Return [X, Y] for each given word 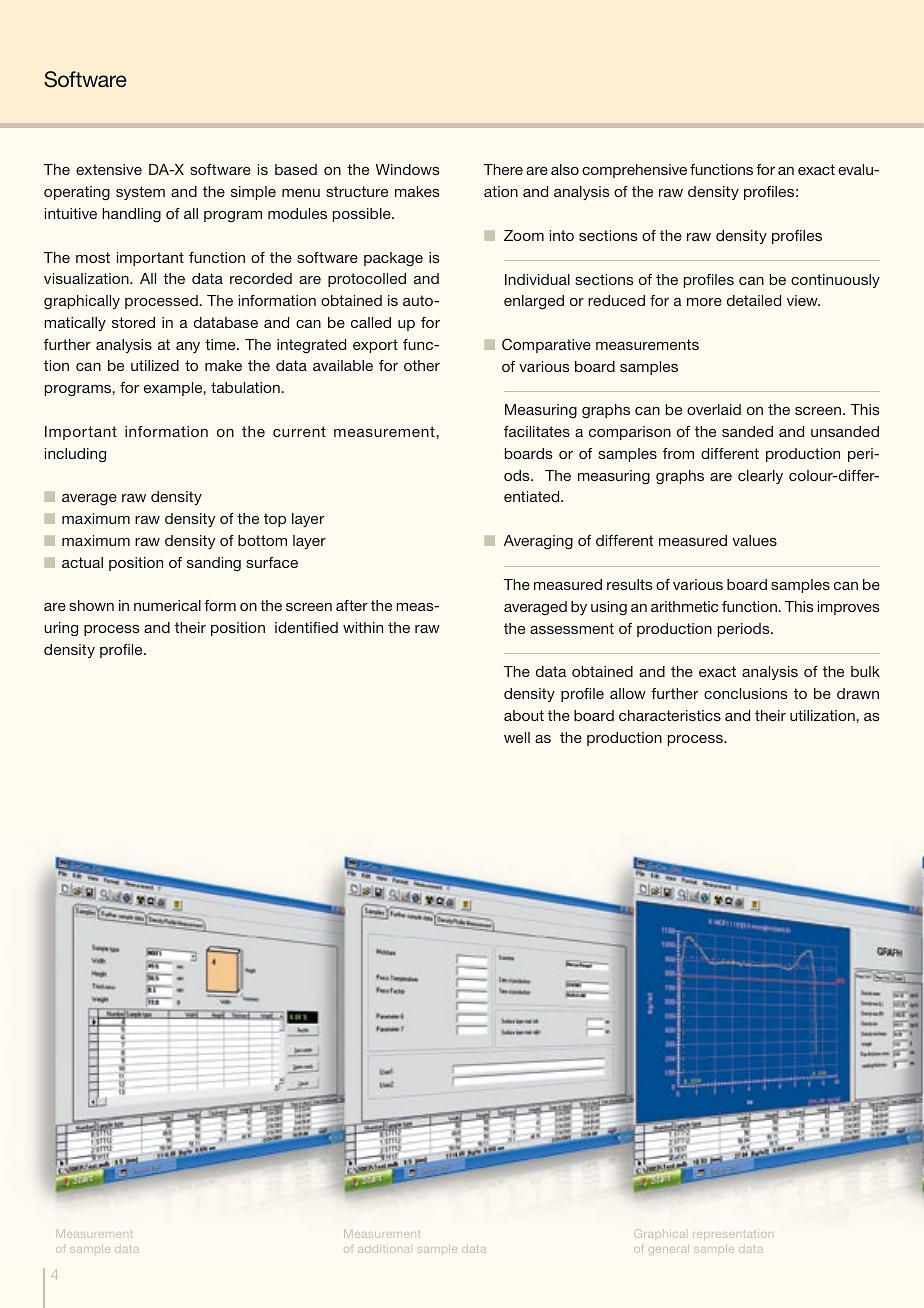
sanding [214, 564]
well [517, 737]
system [140, 193]
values [754, 540]
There [503, 169]
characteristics [670, 715]
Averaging [538, 542]
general [669, 1250]
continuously [835, 281]
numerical [167, 605]
